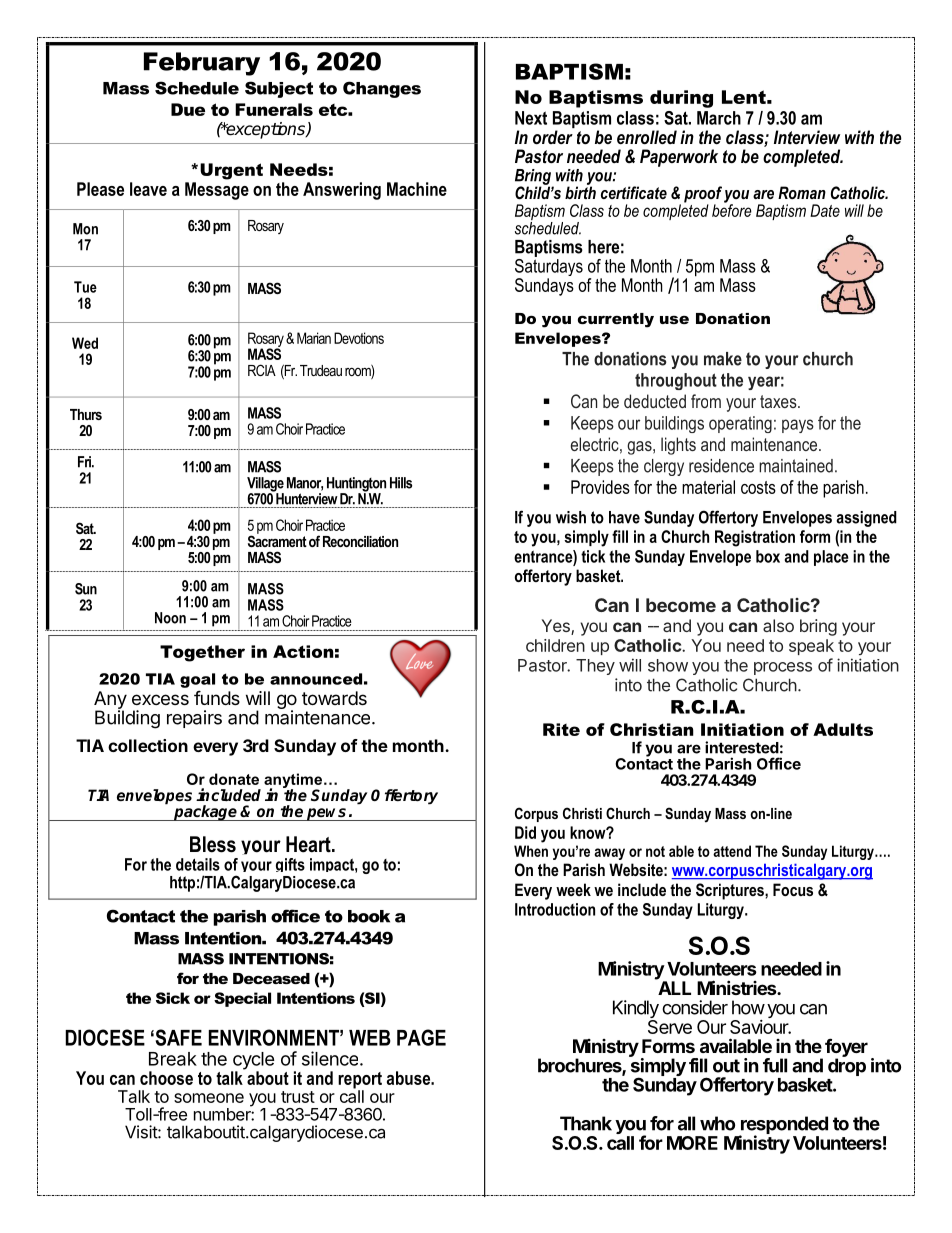  Describe the element at coordinates (198, 864) in the screenshot. I see `details` at that location.
